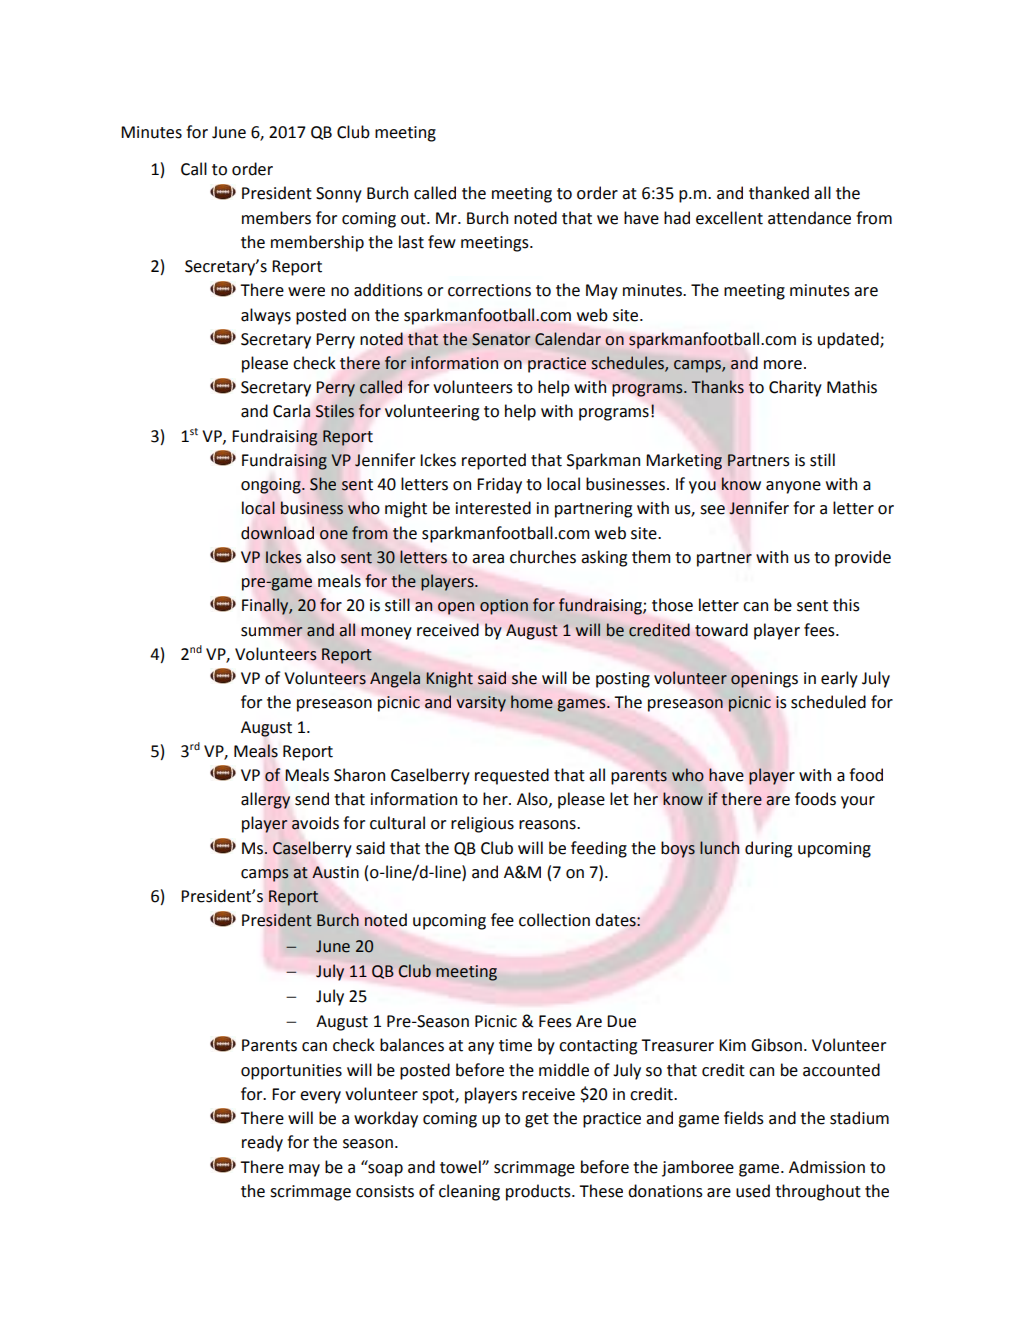 The height and width of the document is (1324, 1023). What do you see at coordinates (793, 487) in the document?
I see `anyone` at bounding box center [793, 487].
